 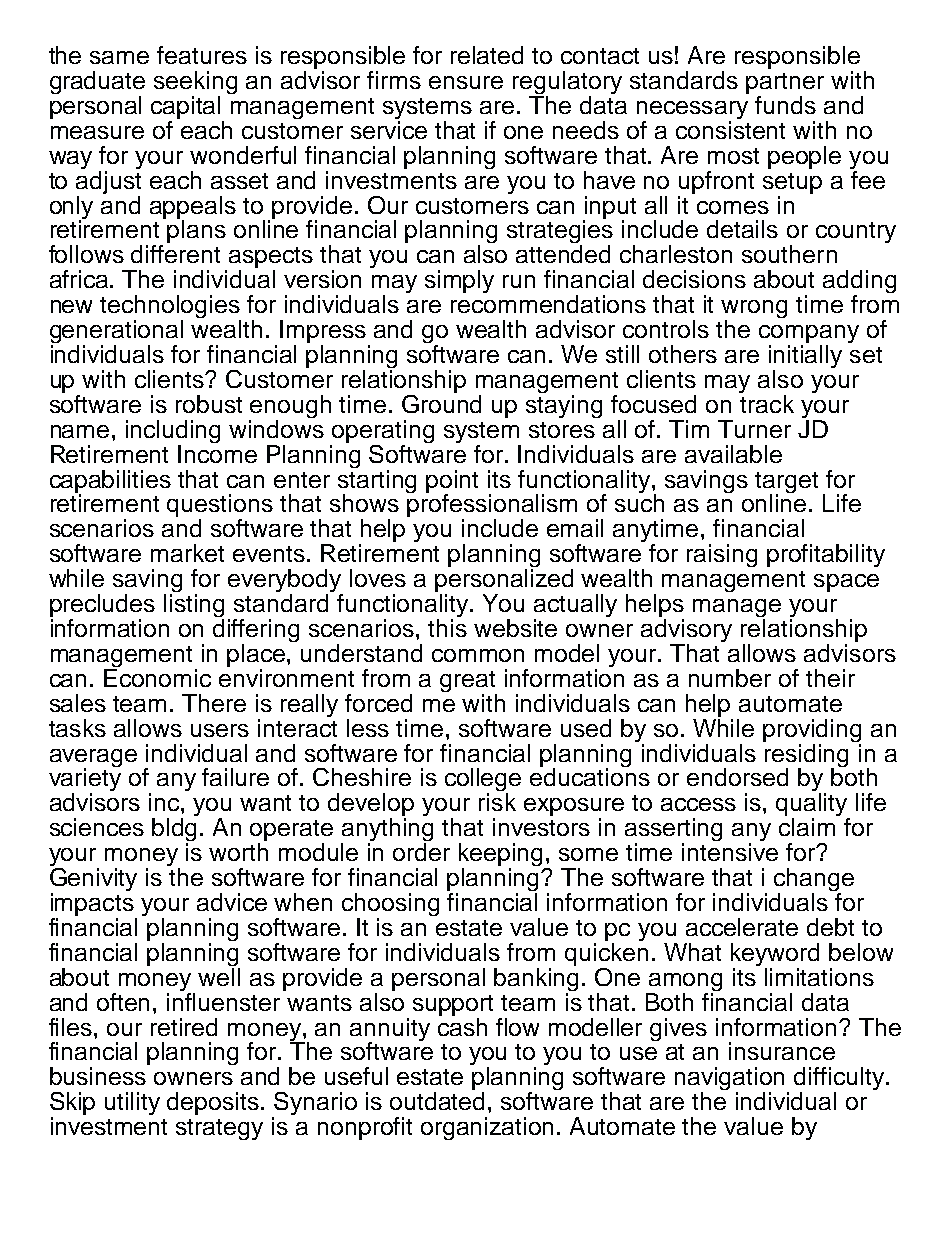 I want to click on company, so click(x=809, y=335).
